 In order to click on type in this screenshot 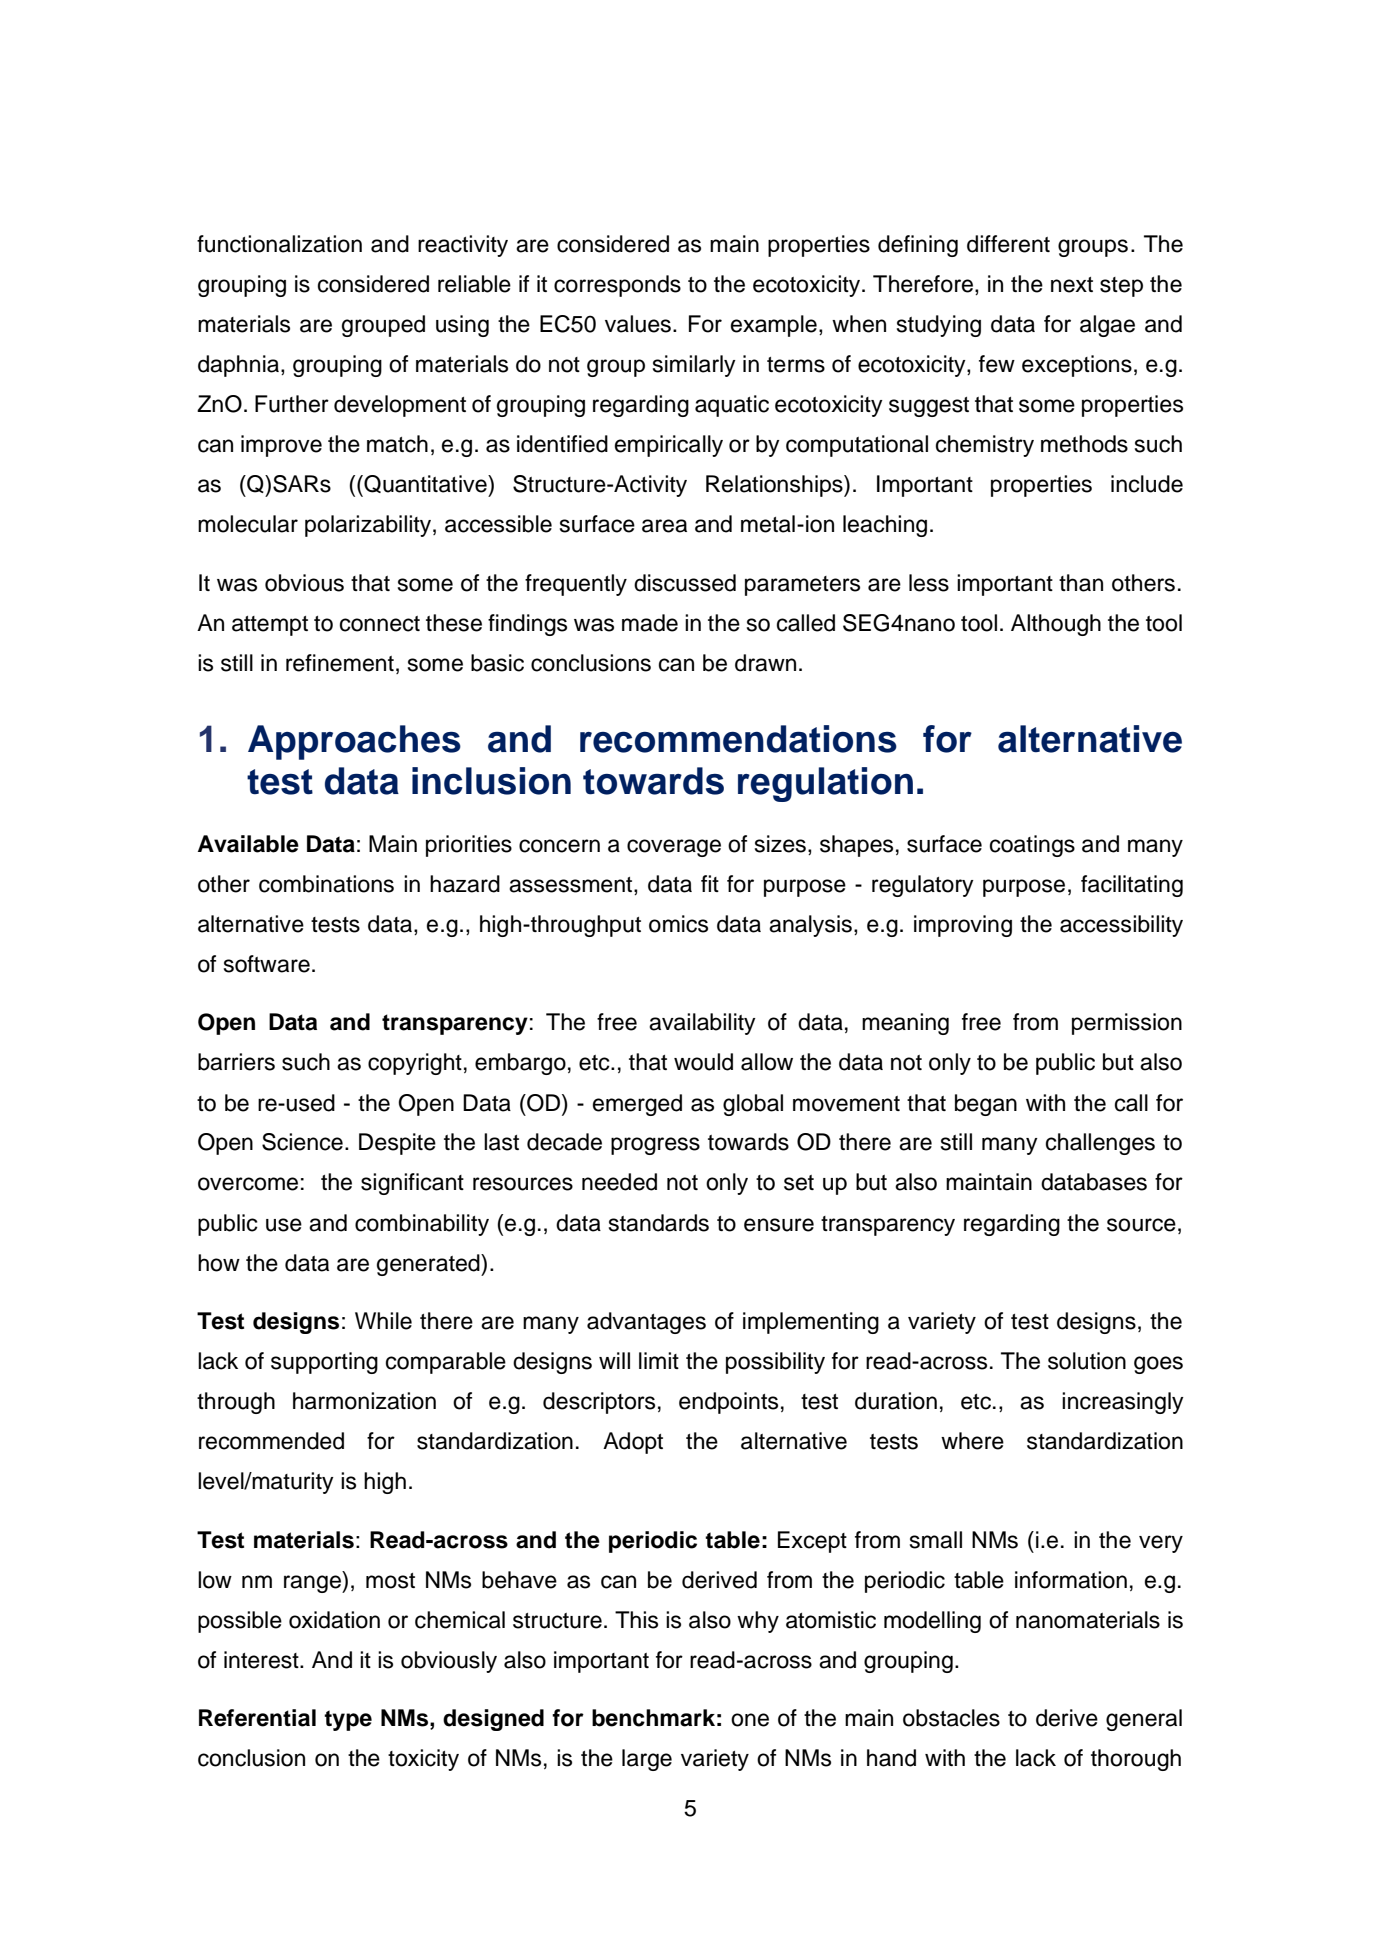, I will do `click(348, 1720)`.
